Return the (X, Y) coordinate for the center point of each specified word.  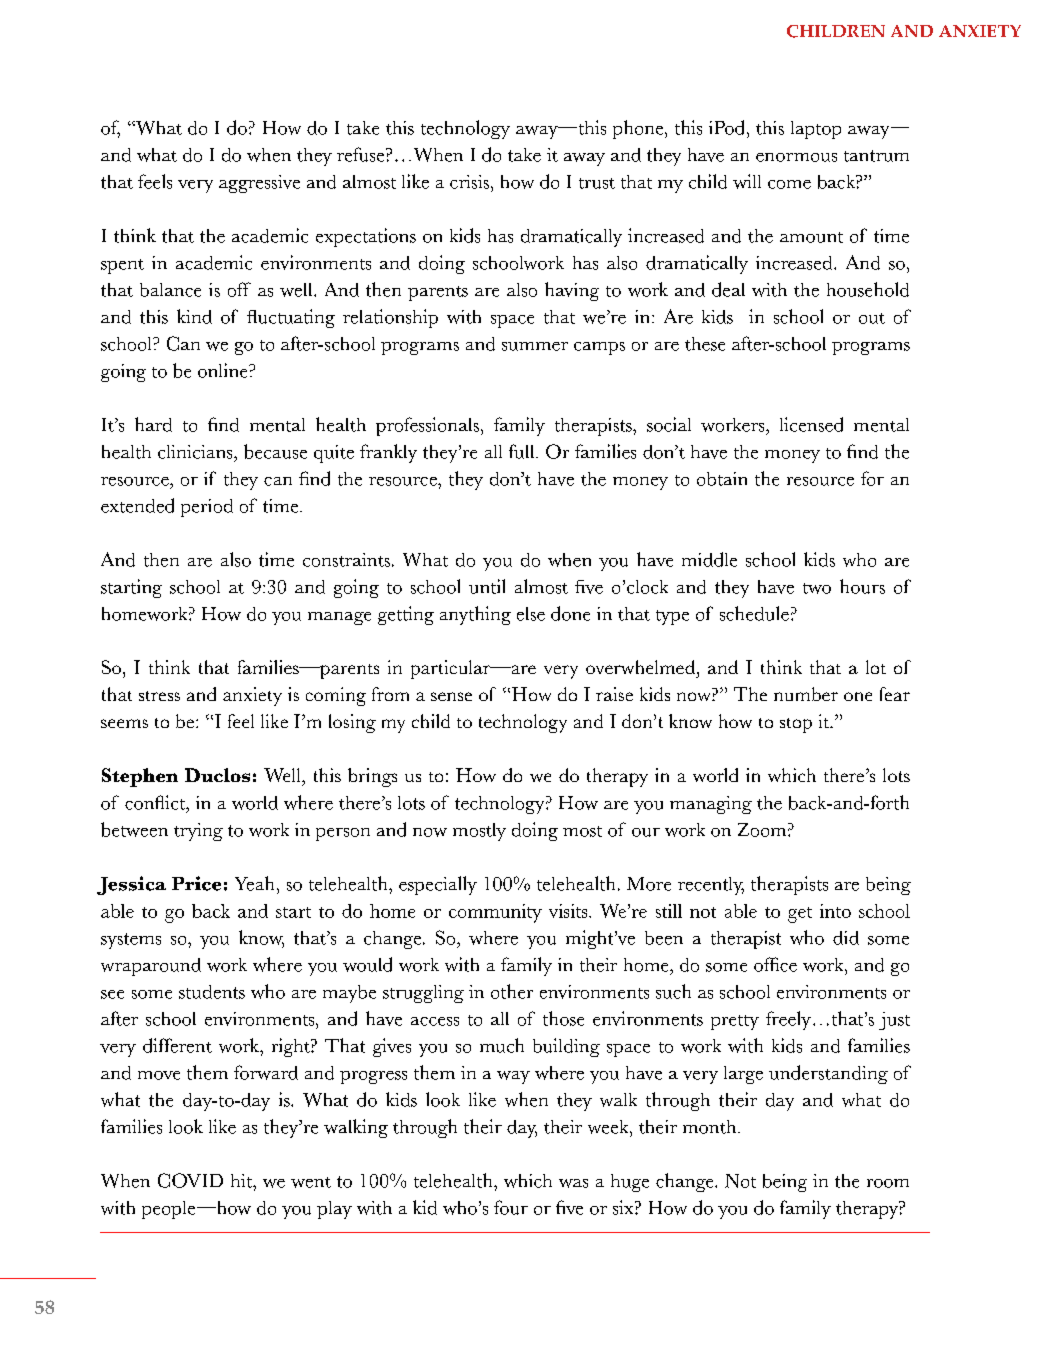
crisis (469, 182)
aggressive (259, 184)
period (207, 508)
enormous (796, 157)
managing (711, 805)
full (523, 451)
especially (438, 885)
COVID (190, 1180)
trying (198, 832)
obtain (722, 479)
